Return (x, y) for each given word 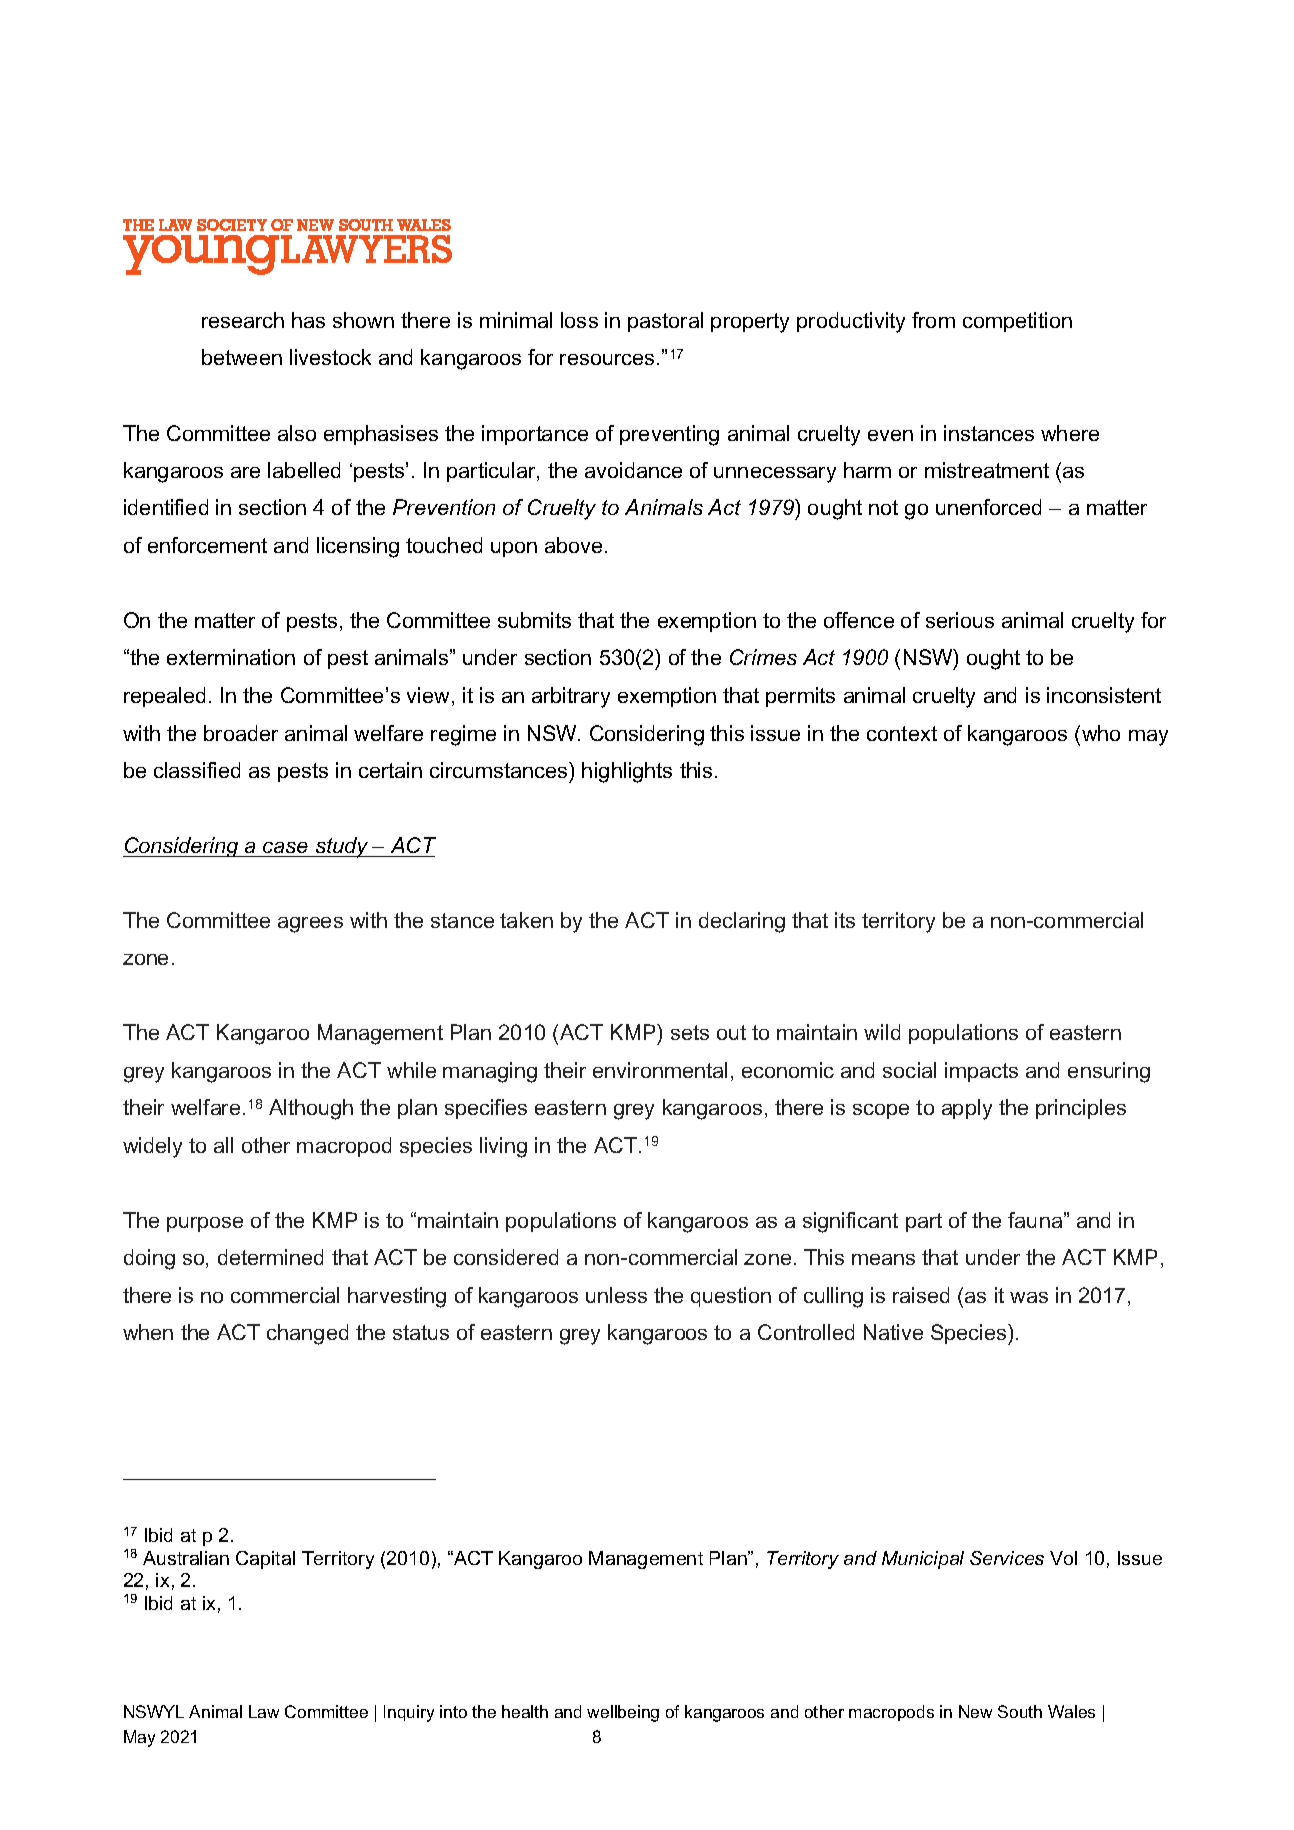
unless (616, 1295)
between (242, 357)
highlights (627, 772)
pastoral (665, 322)
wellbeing (623, 1713)
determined (270, 1257)
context (902, 733)
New (975, 1711)
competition (1017, 322)
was (1029, 1297)
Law (264, 1711)
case (285, 847)
